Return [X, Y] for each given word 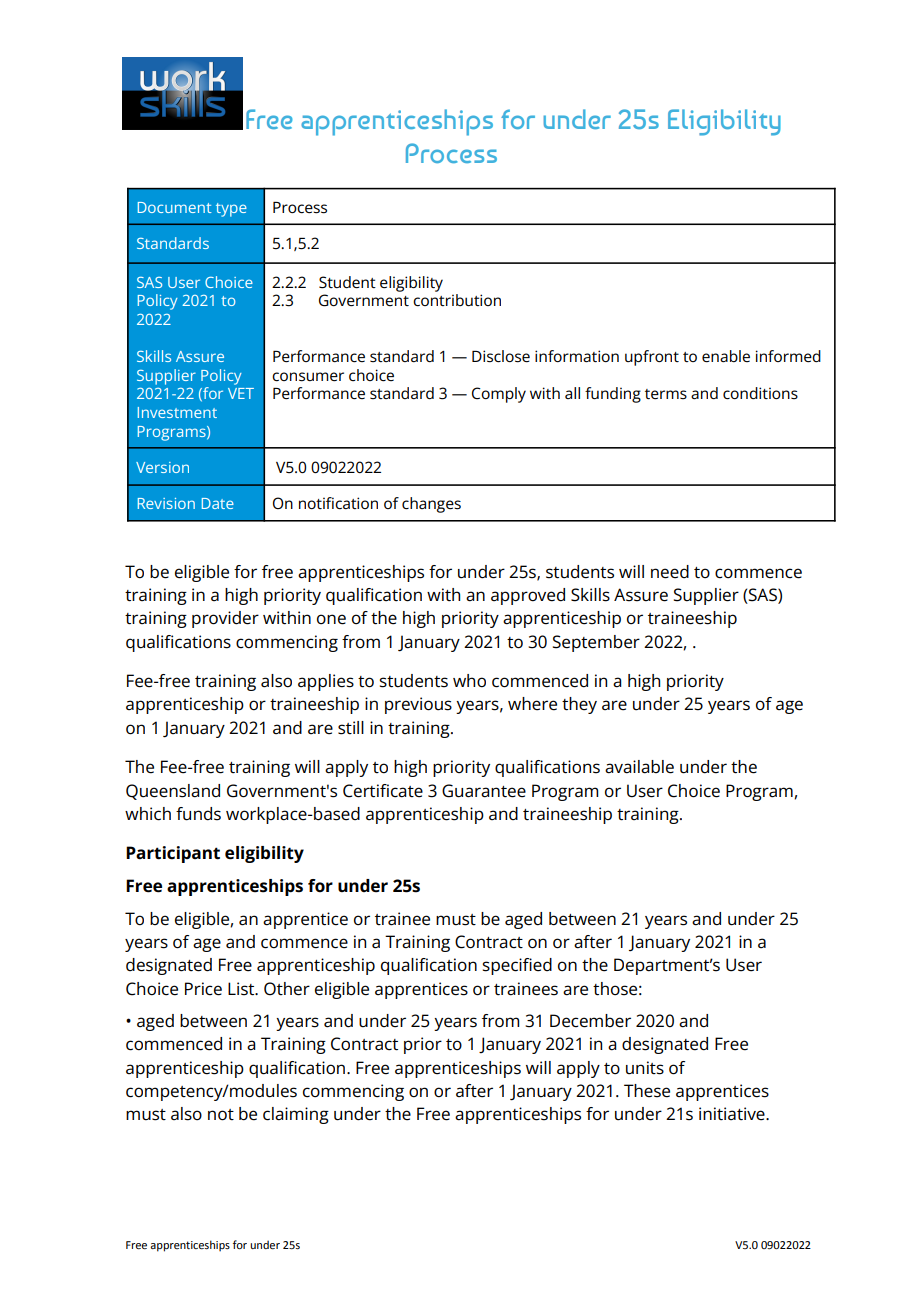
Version [162, 467]
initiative [733, 1114]
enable [726, 356]
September [596, 643]
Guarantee [484, 791]
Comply [499, 395]
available [639, 767]
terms [666, 394]
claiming [296, 1115]
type [231, 210]
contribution [457, 300]
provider [225, 619]
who [469, 681]
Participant [173, 854]
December [590, 1021]
